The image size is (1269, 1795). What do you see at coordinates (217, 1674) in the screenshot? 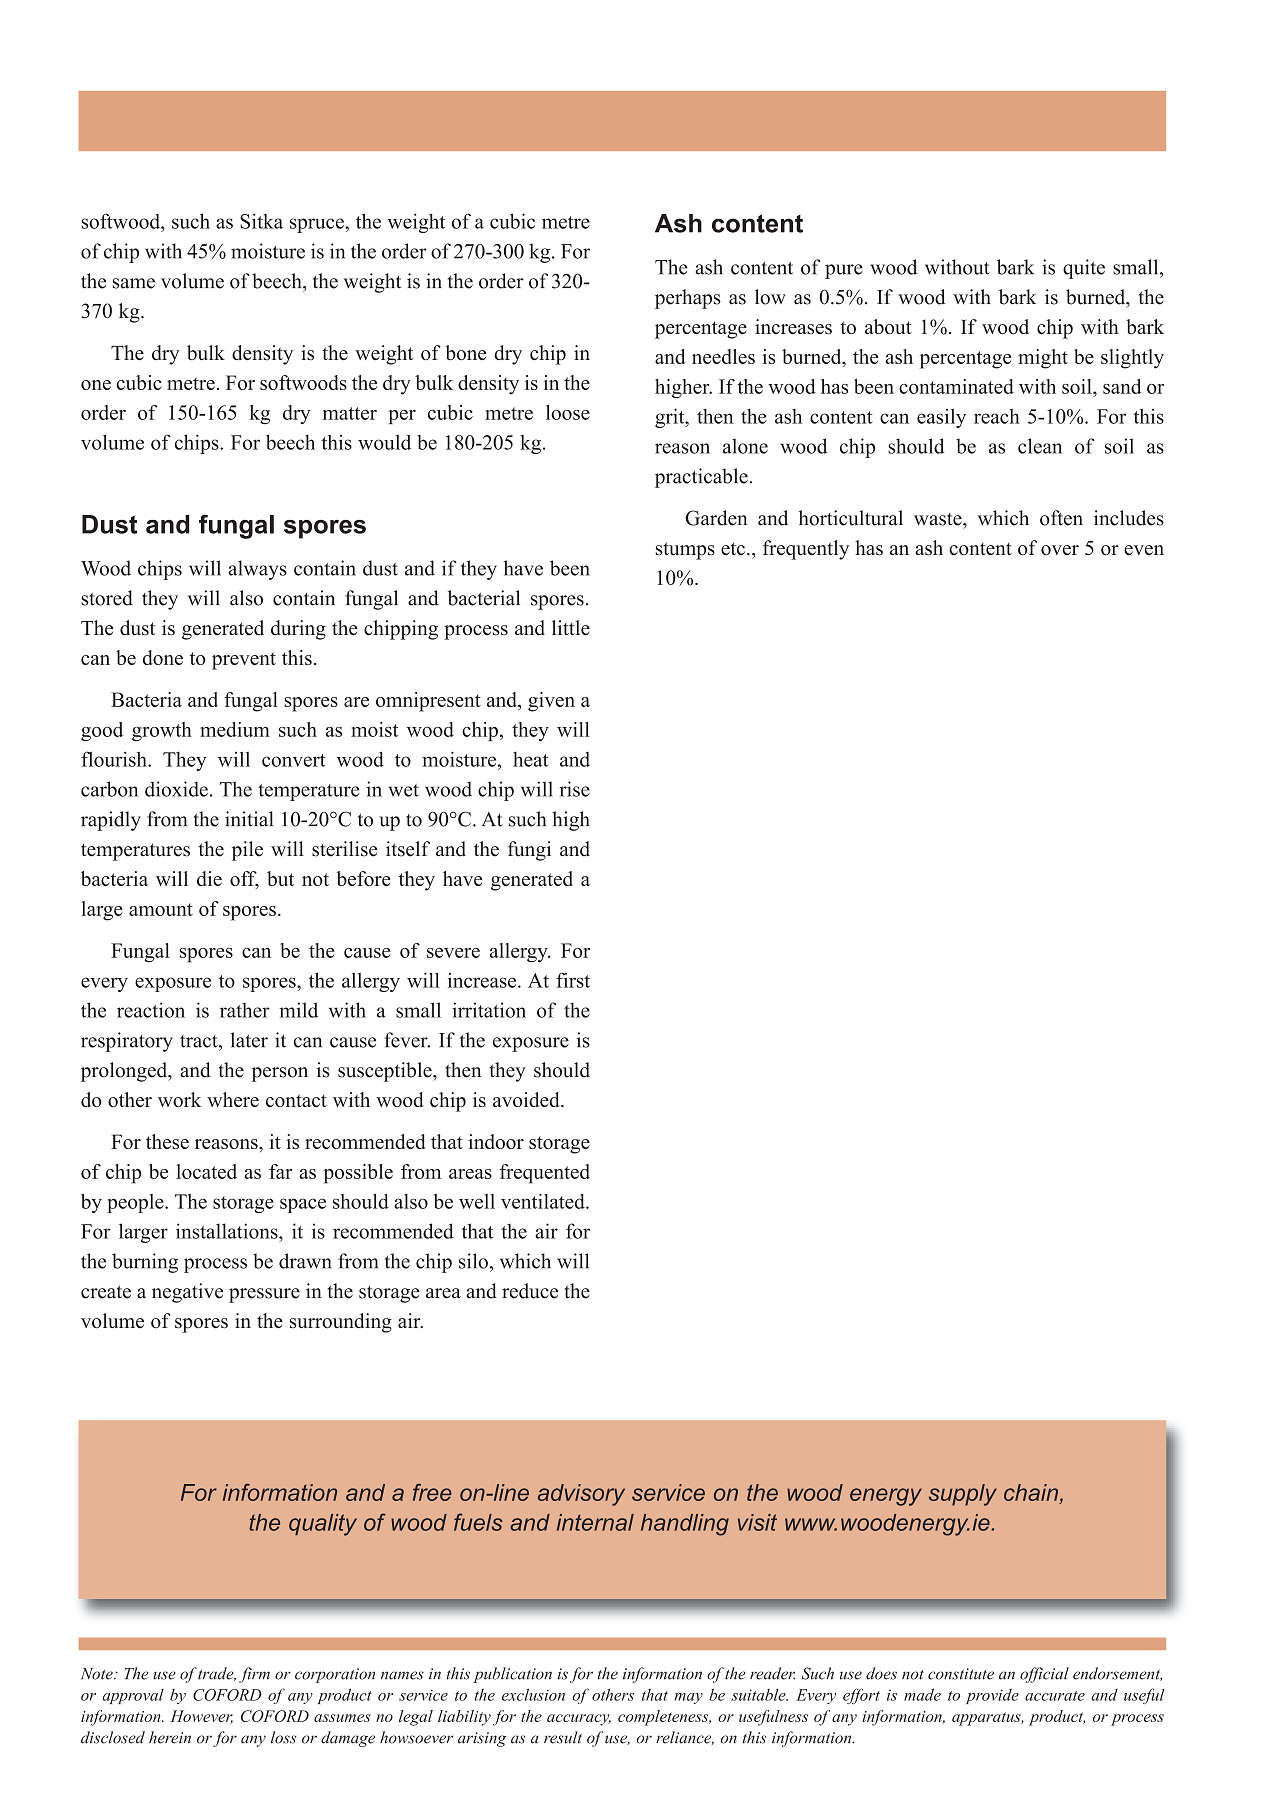
I see `trade` at bounding box center [217, 1674].
